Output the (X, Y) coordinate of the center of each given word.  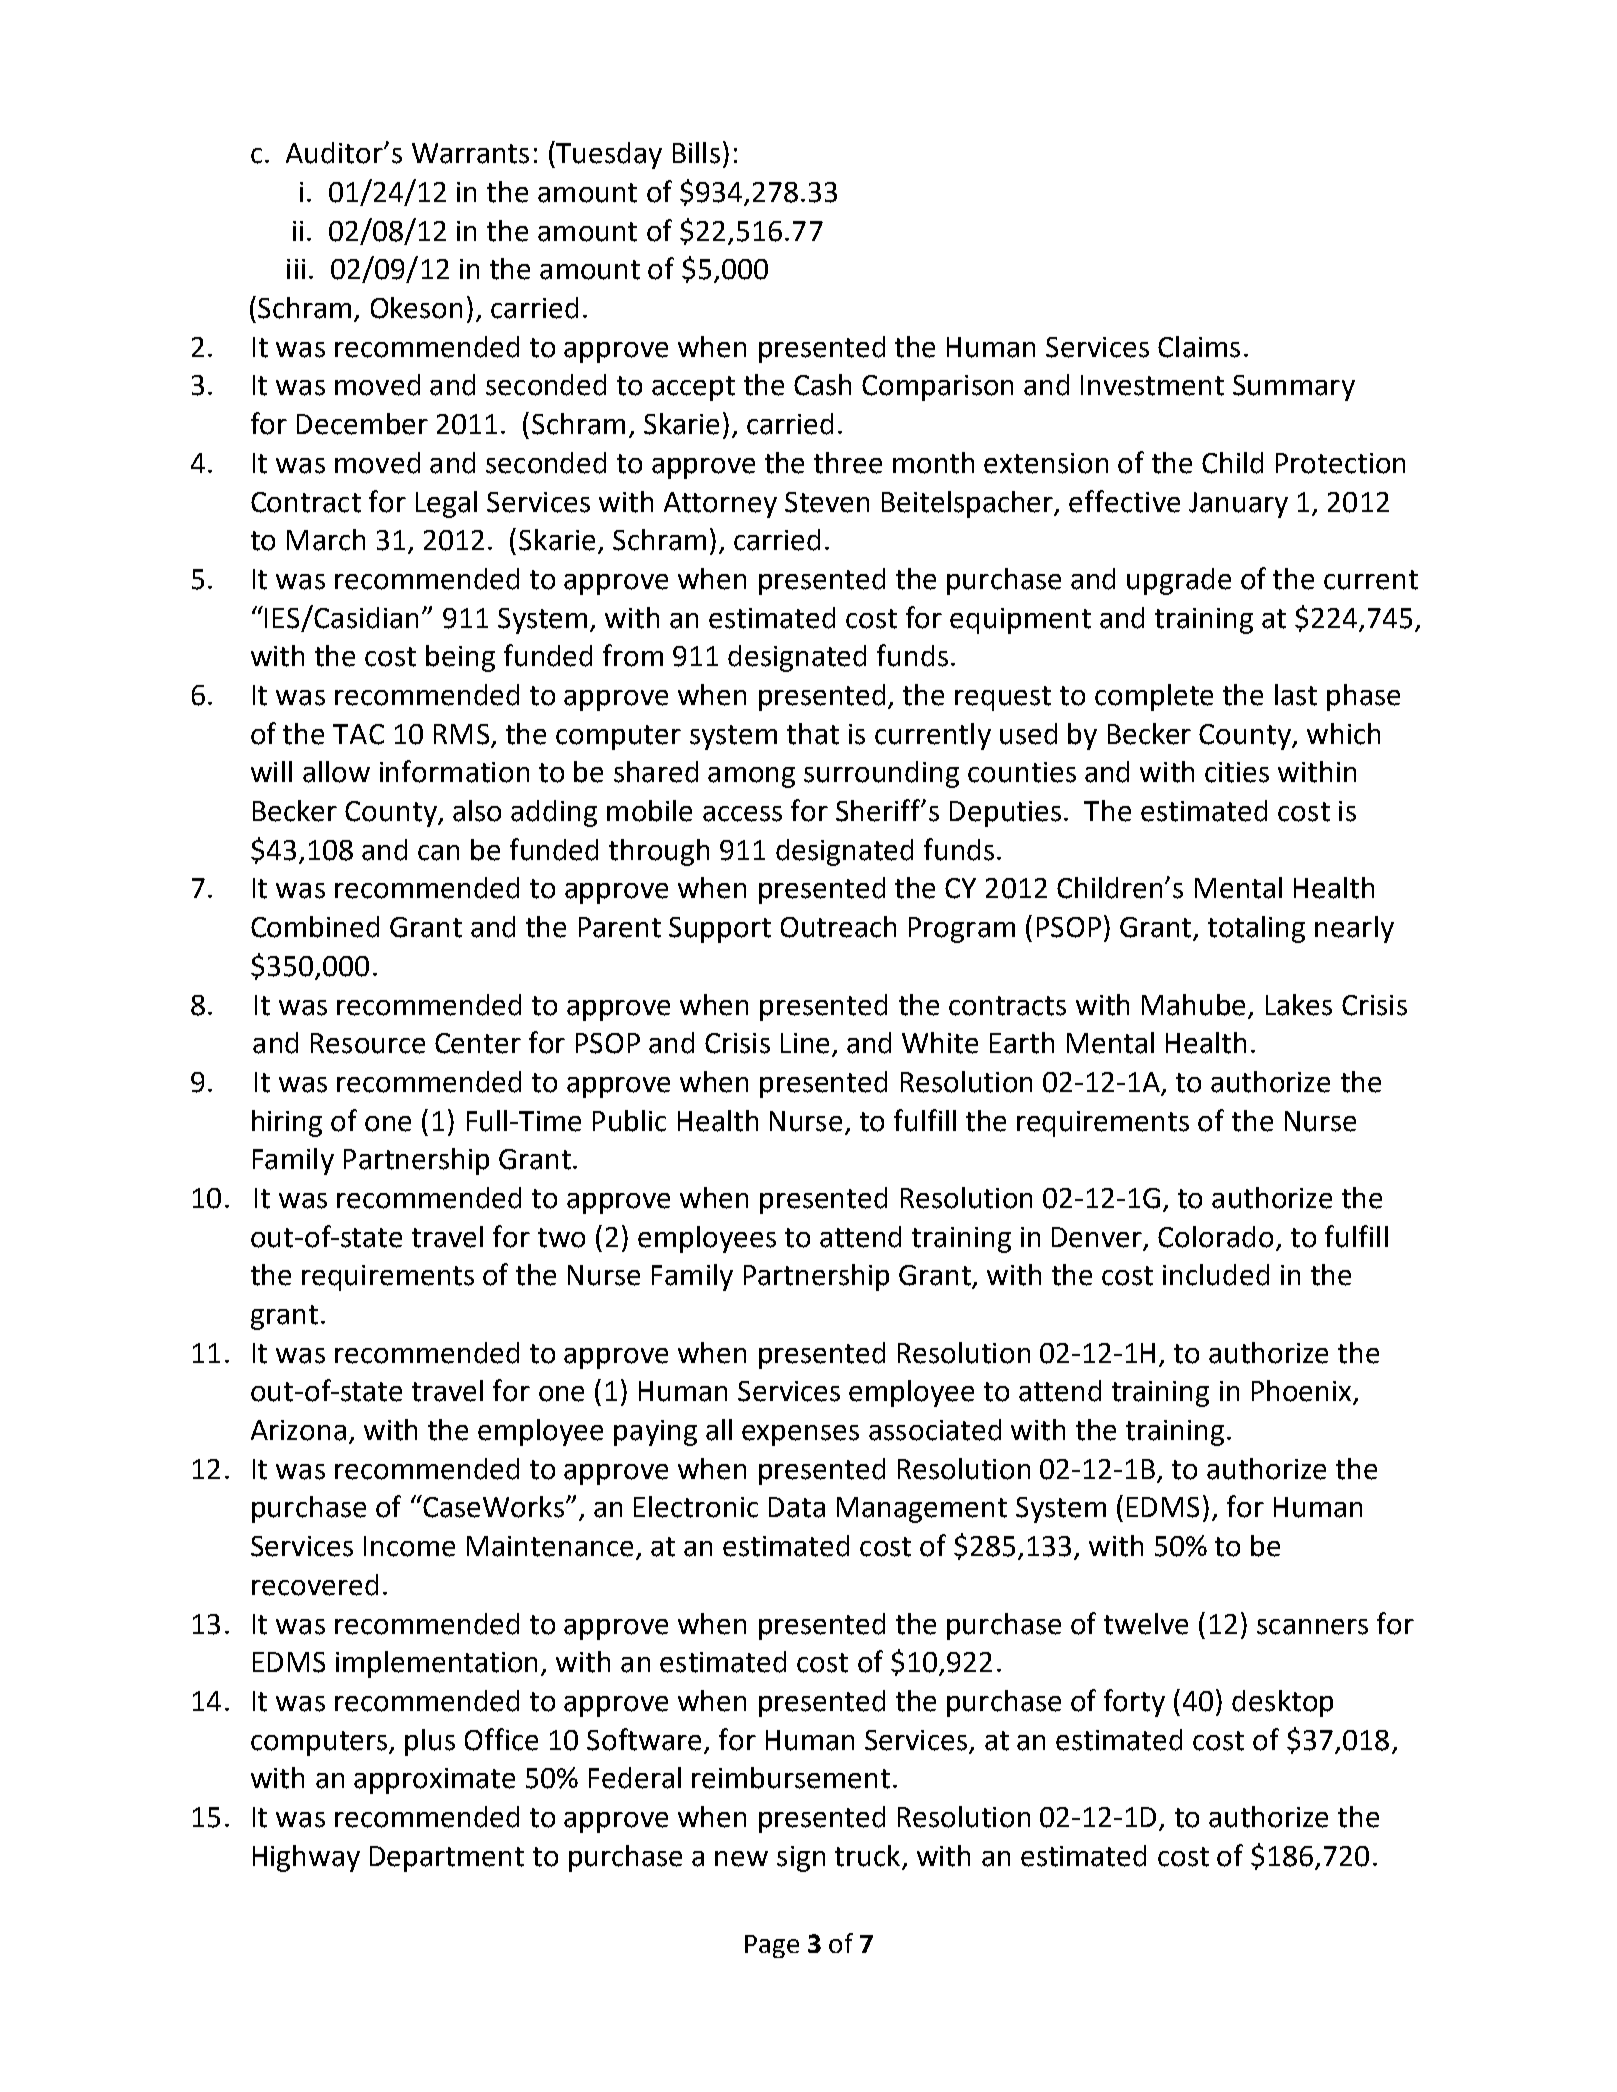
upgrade (1179, 581)
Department (447, 1859)
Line (805, 1043)
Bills (696, 153)
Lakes (1299, 1005)
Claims (1199, 347)
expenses (800, 1435)
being (460, 658)
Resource (368, 1043)
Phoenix (1303, 1392)
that (813, 734)
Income (409, 1546)
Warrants (470, 153)
